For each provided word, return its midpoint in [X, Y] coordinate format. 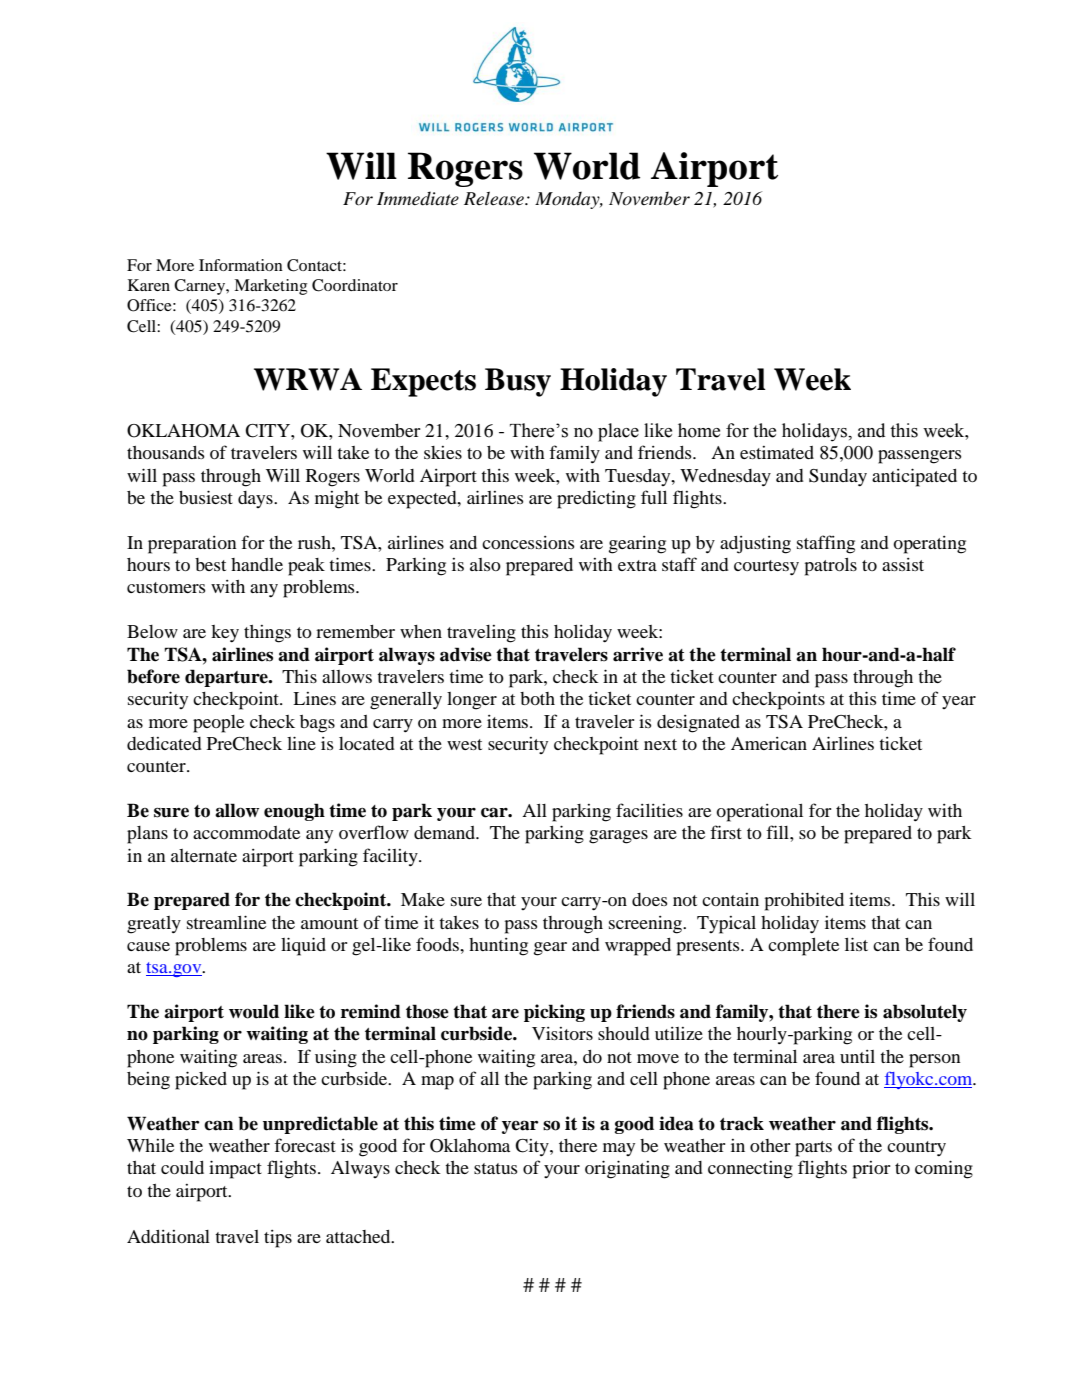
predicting [596, 499]
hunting [498, 947]
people [218, 724]
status [496, 1168]
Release [495, 198]
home [699, 430]
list [856, 944]
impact [235, 1169]
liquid [303, 946]
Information [241, 265]
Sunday [838, 478]
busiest [206, 497]
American [769, 743]
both [537, 698]
